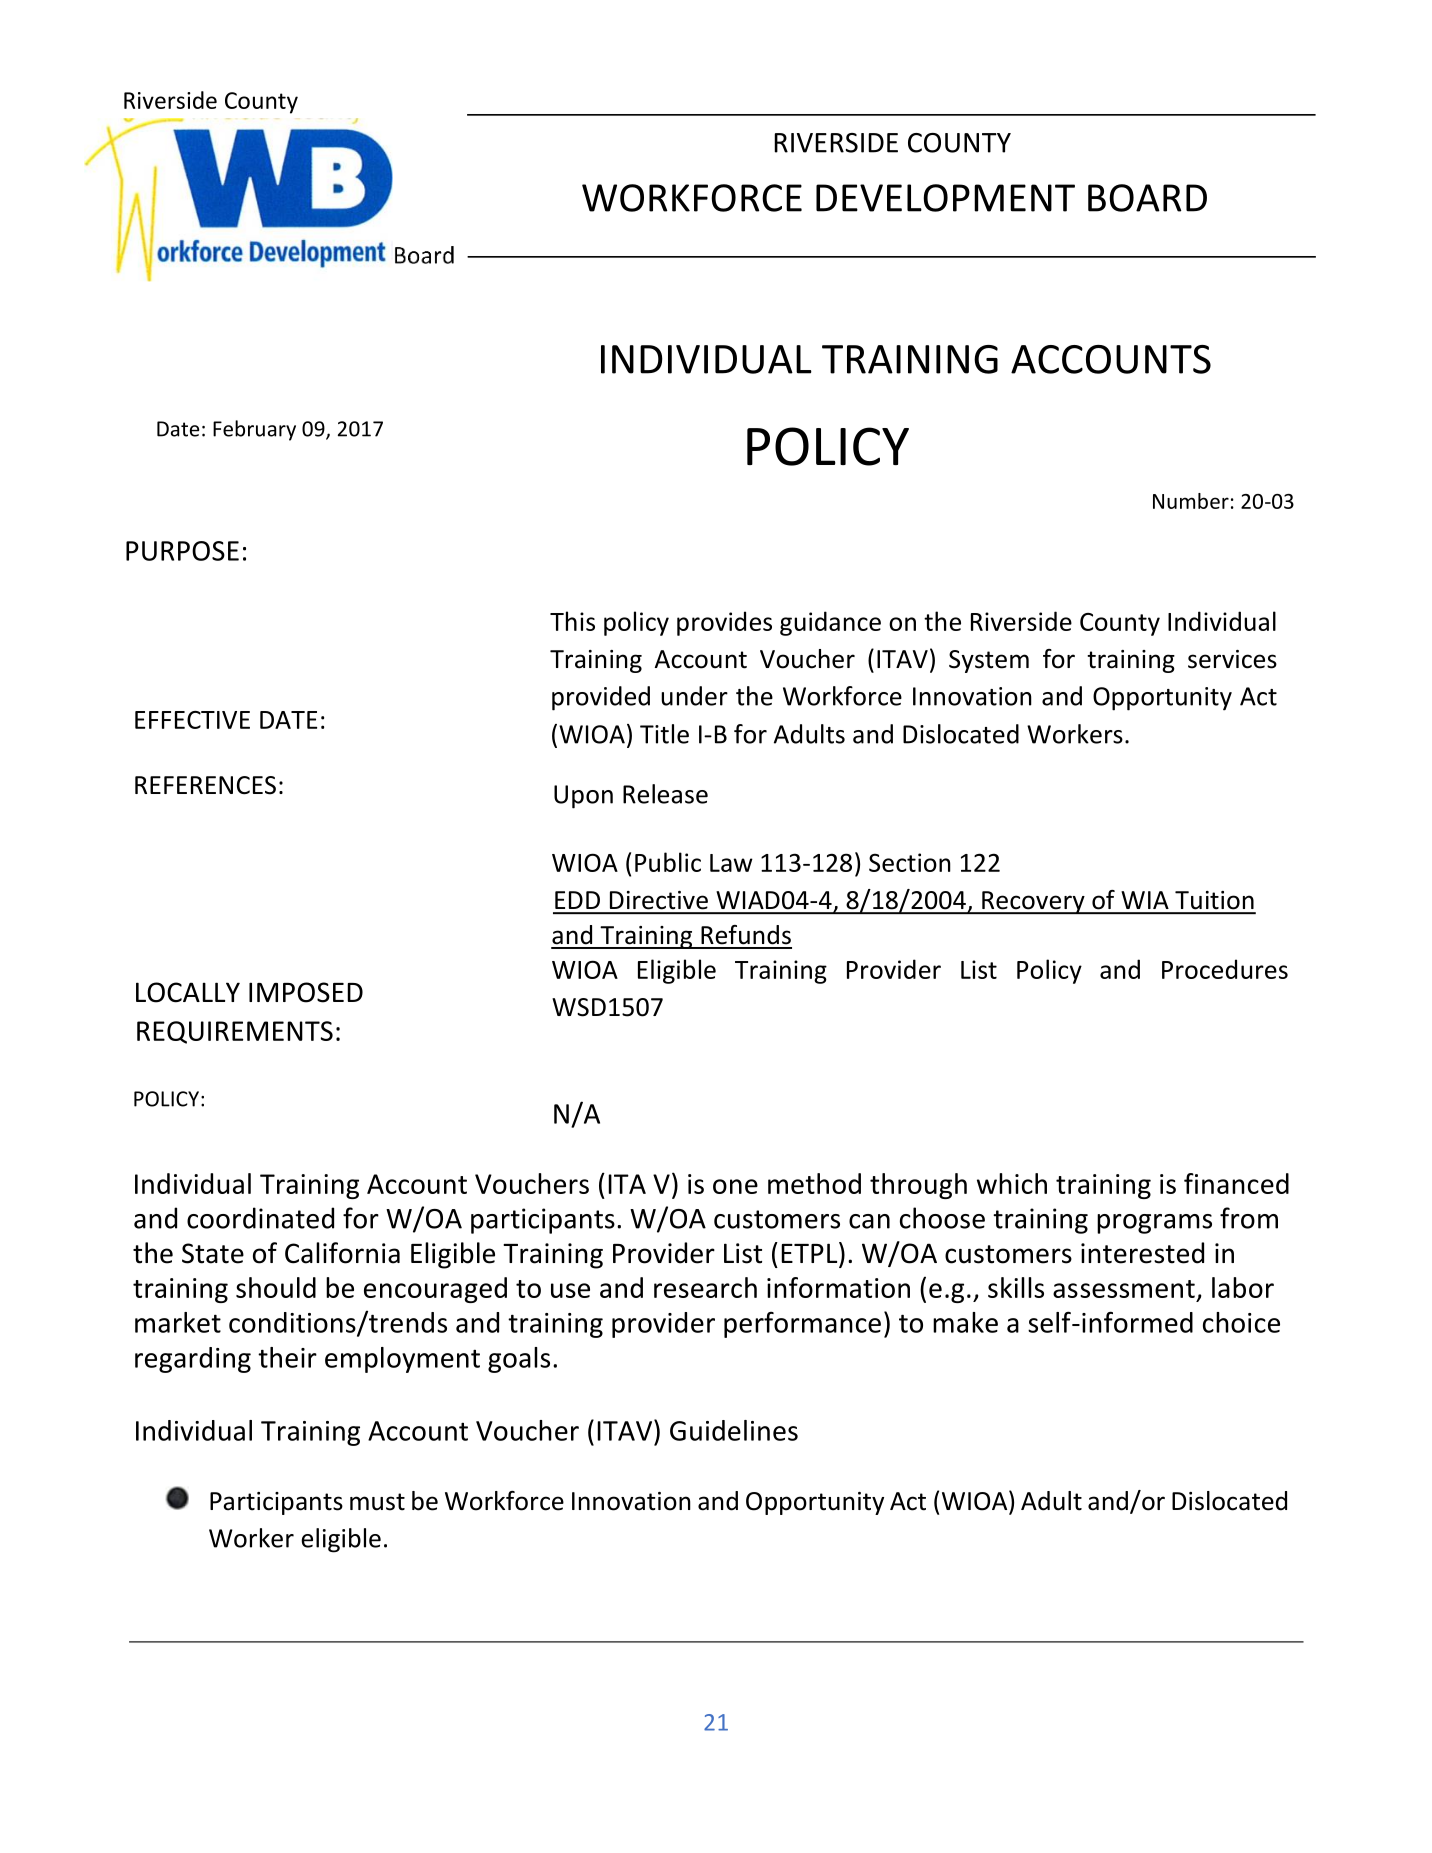 The height and width of the screenshot is (1853, 1432). Describe the element at coordinates (735, 1186) in the screenshot. I see `one` at that location.
